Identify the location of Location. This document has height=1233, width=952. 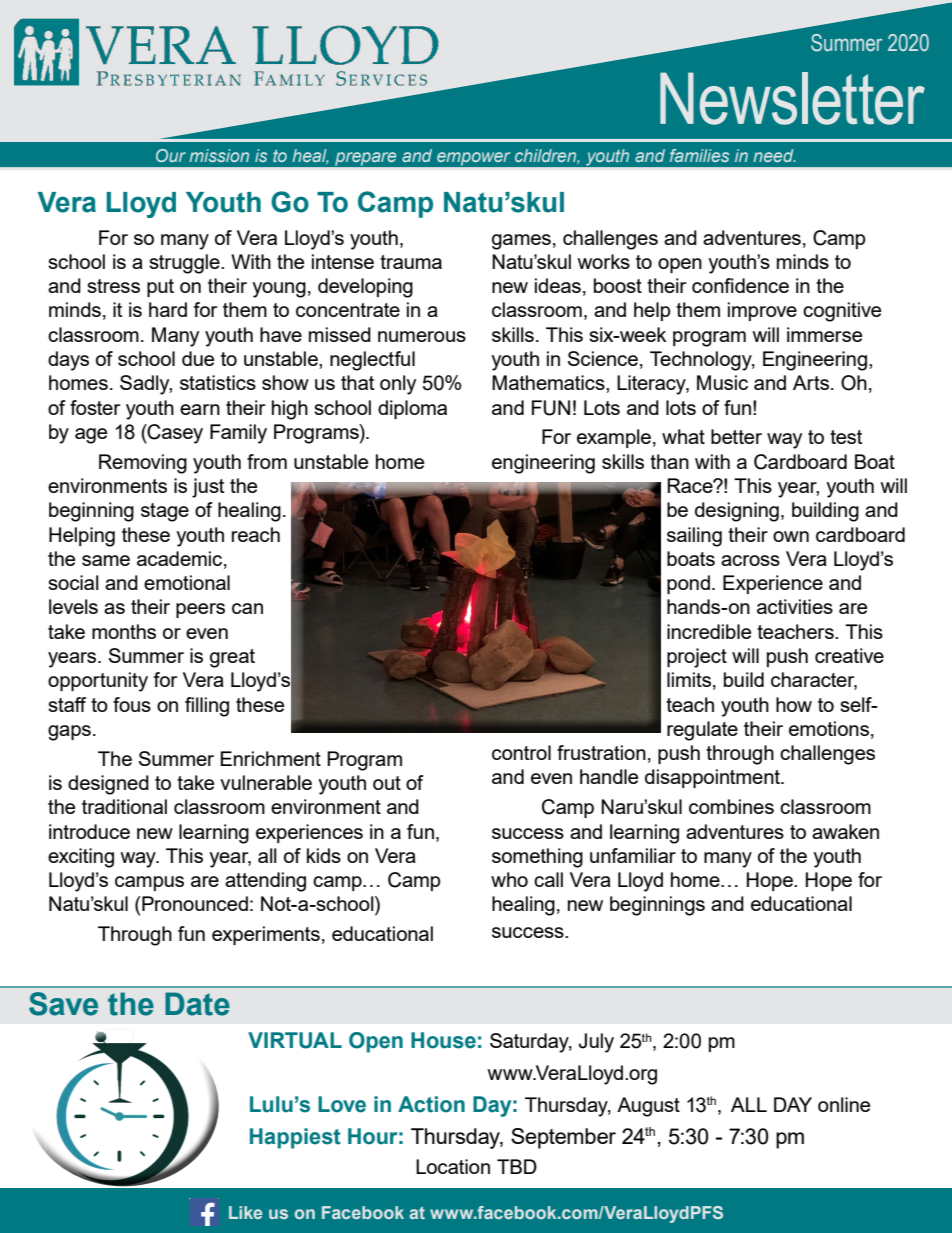
(453, 1166).
